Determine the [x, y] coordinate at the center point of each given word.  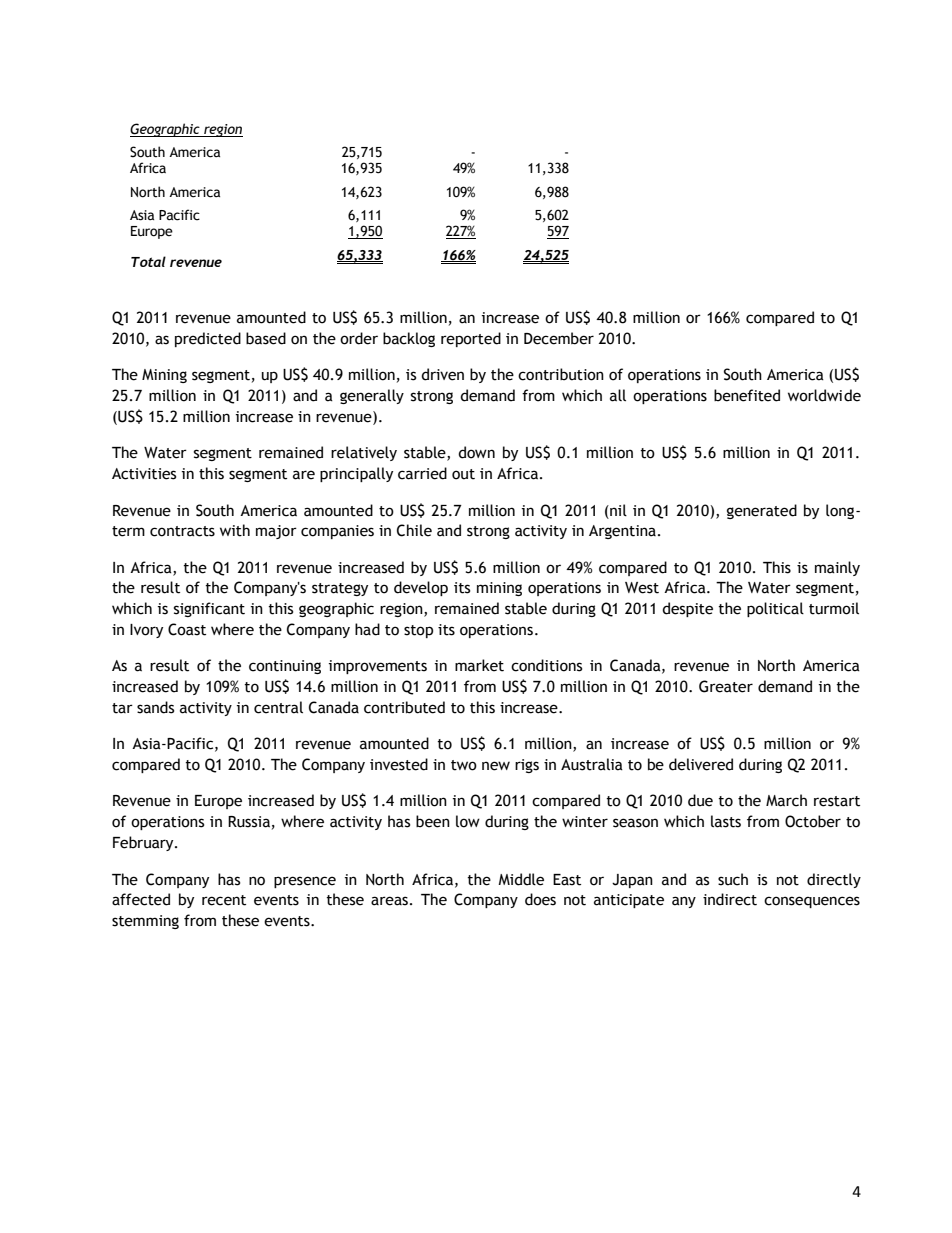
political [775, 609]
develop [421, 588]
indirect [730, 899]
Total [148, 261]
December [559, 338]
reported [471, 339]
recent [224, 900]
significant [209, 609]
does [540, 899]
